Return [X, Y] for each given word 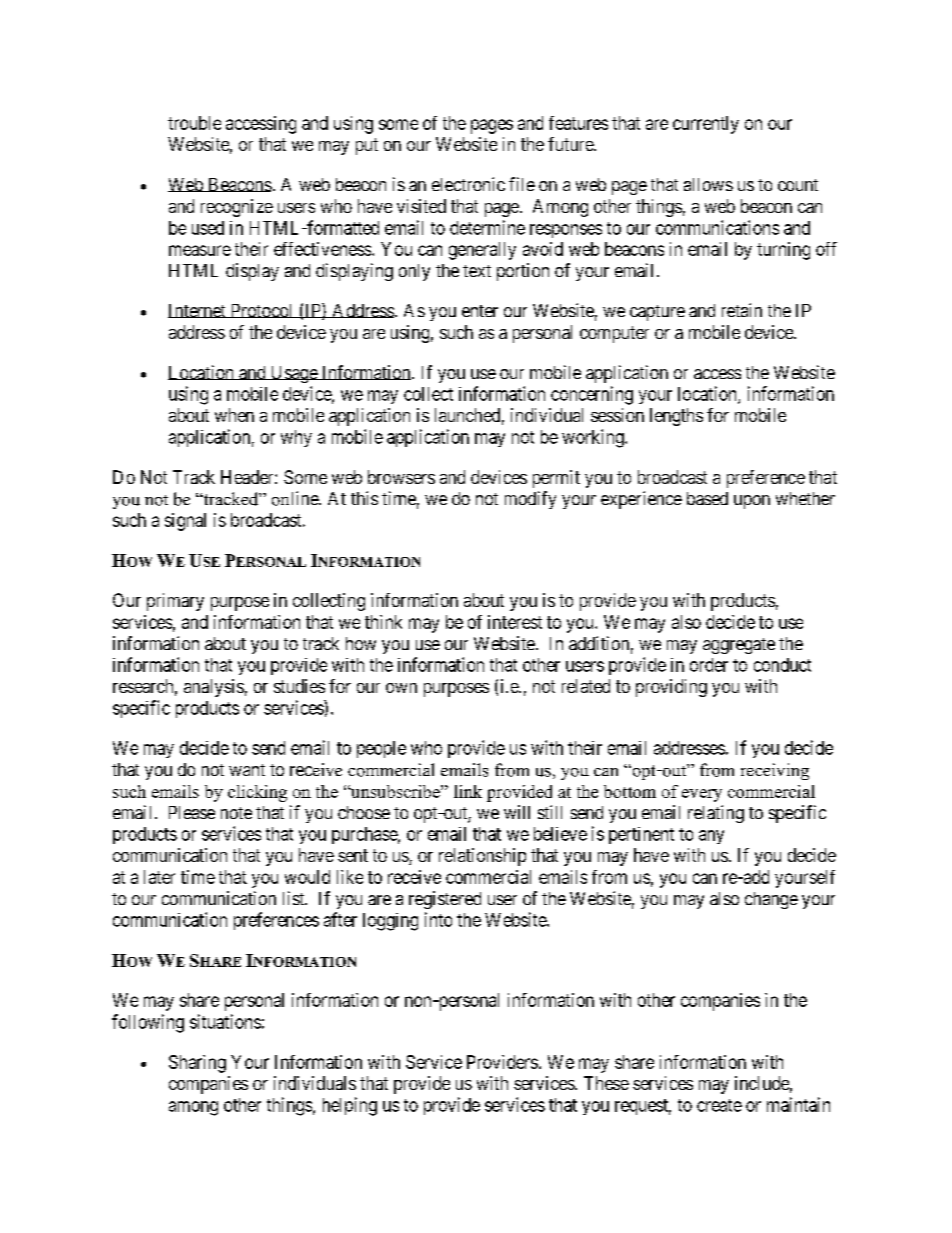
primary [175, 602]
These [606, 1083]
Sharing [197, 1064]
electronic [468, 184]
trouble [194, 123]
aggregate [739, 646]
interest [515, 622]
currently [706, 125]
